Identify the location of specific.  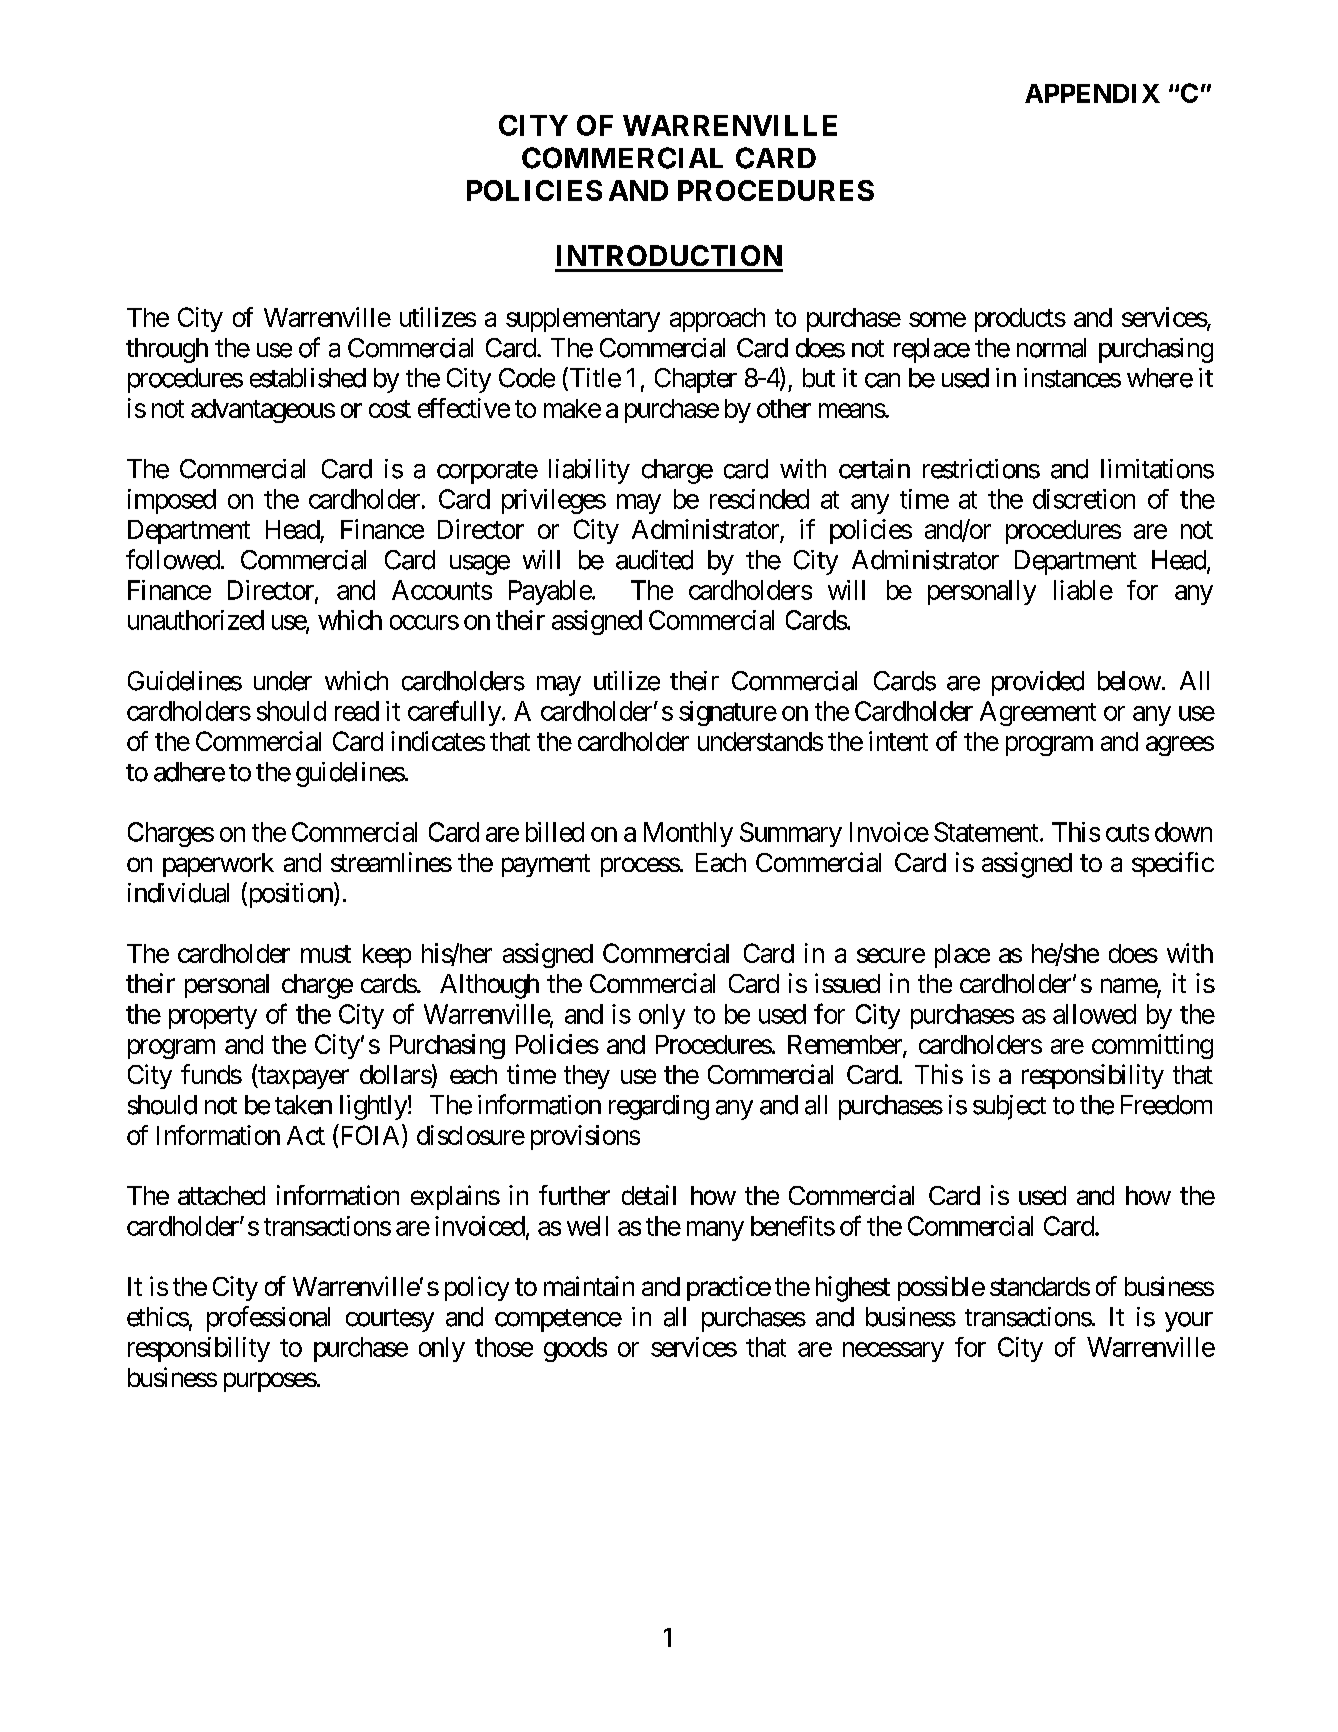
(1173, 864).
